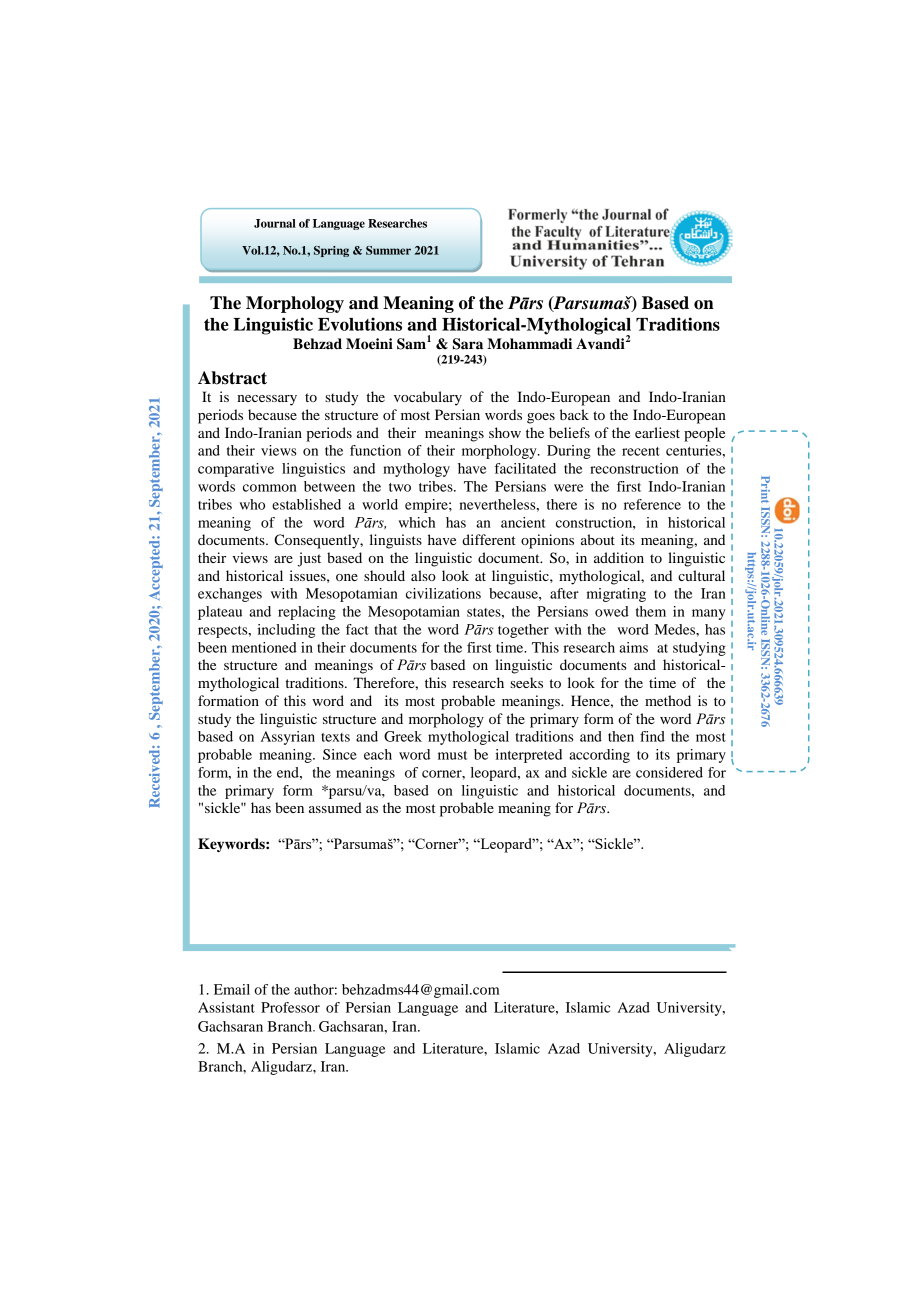  Describe the element at coordinates (275, 223) in the screenshot. I see `Journal` at that location.
